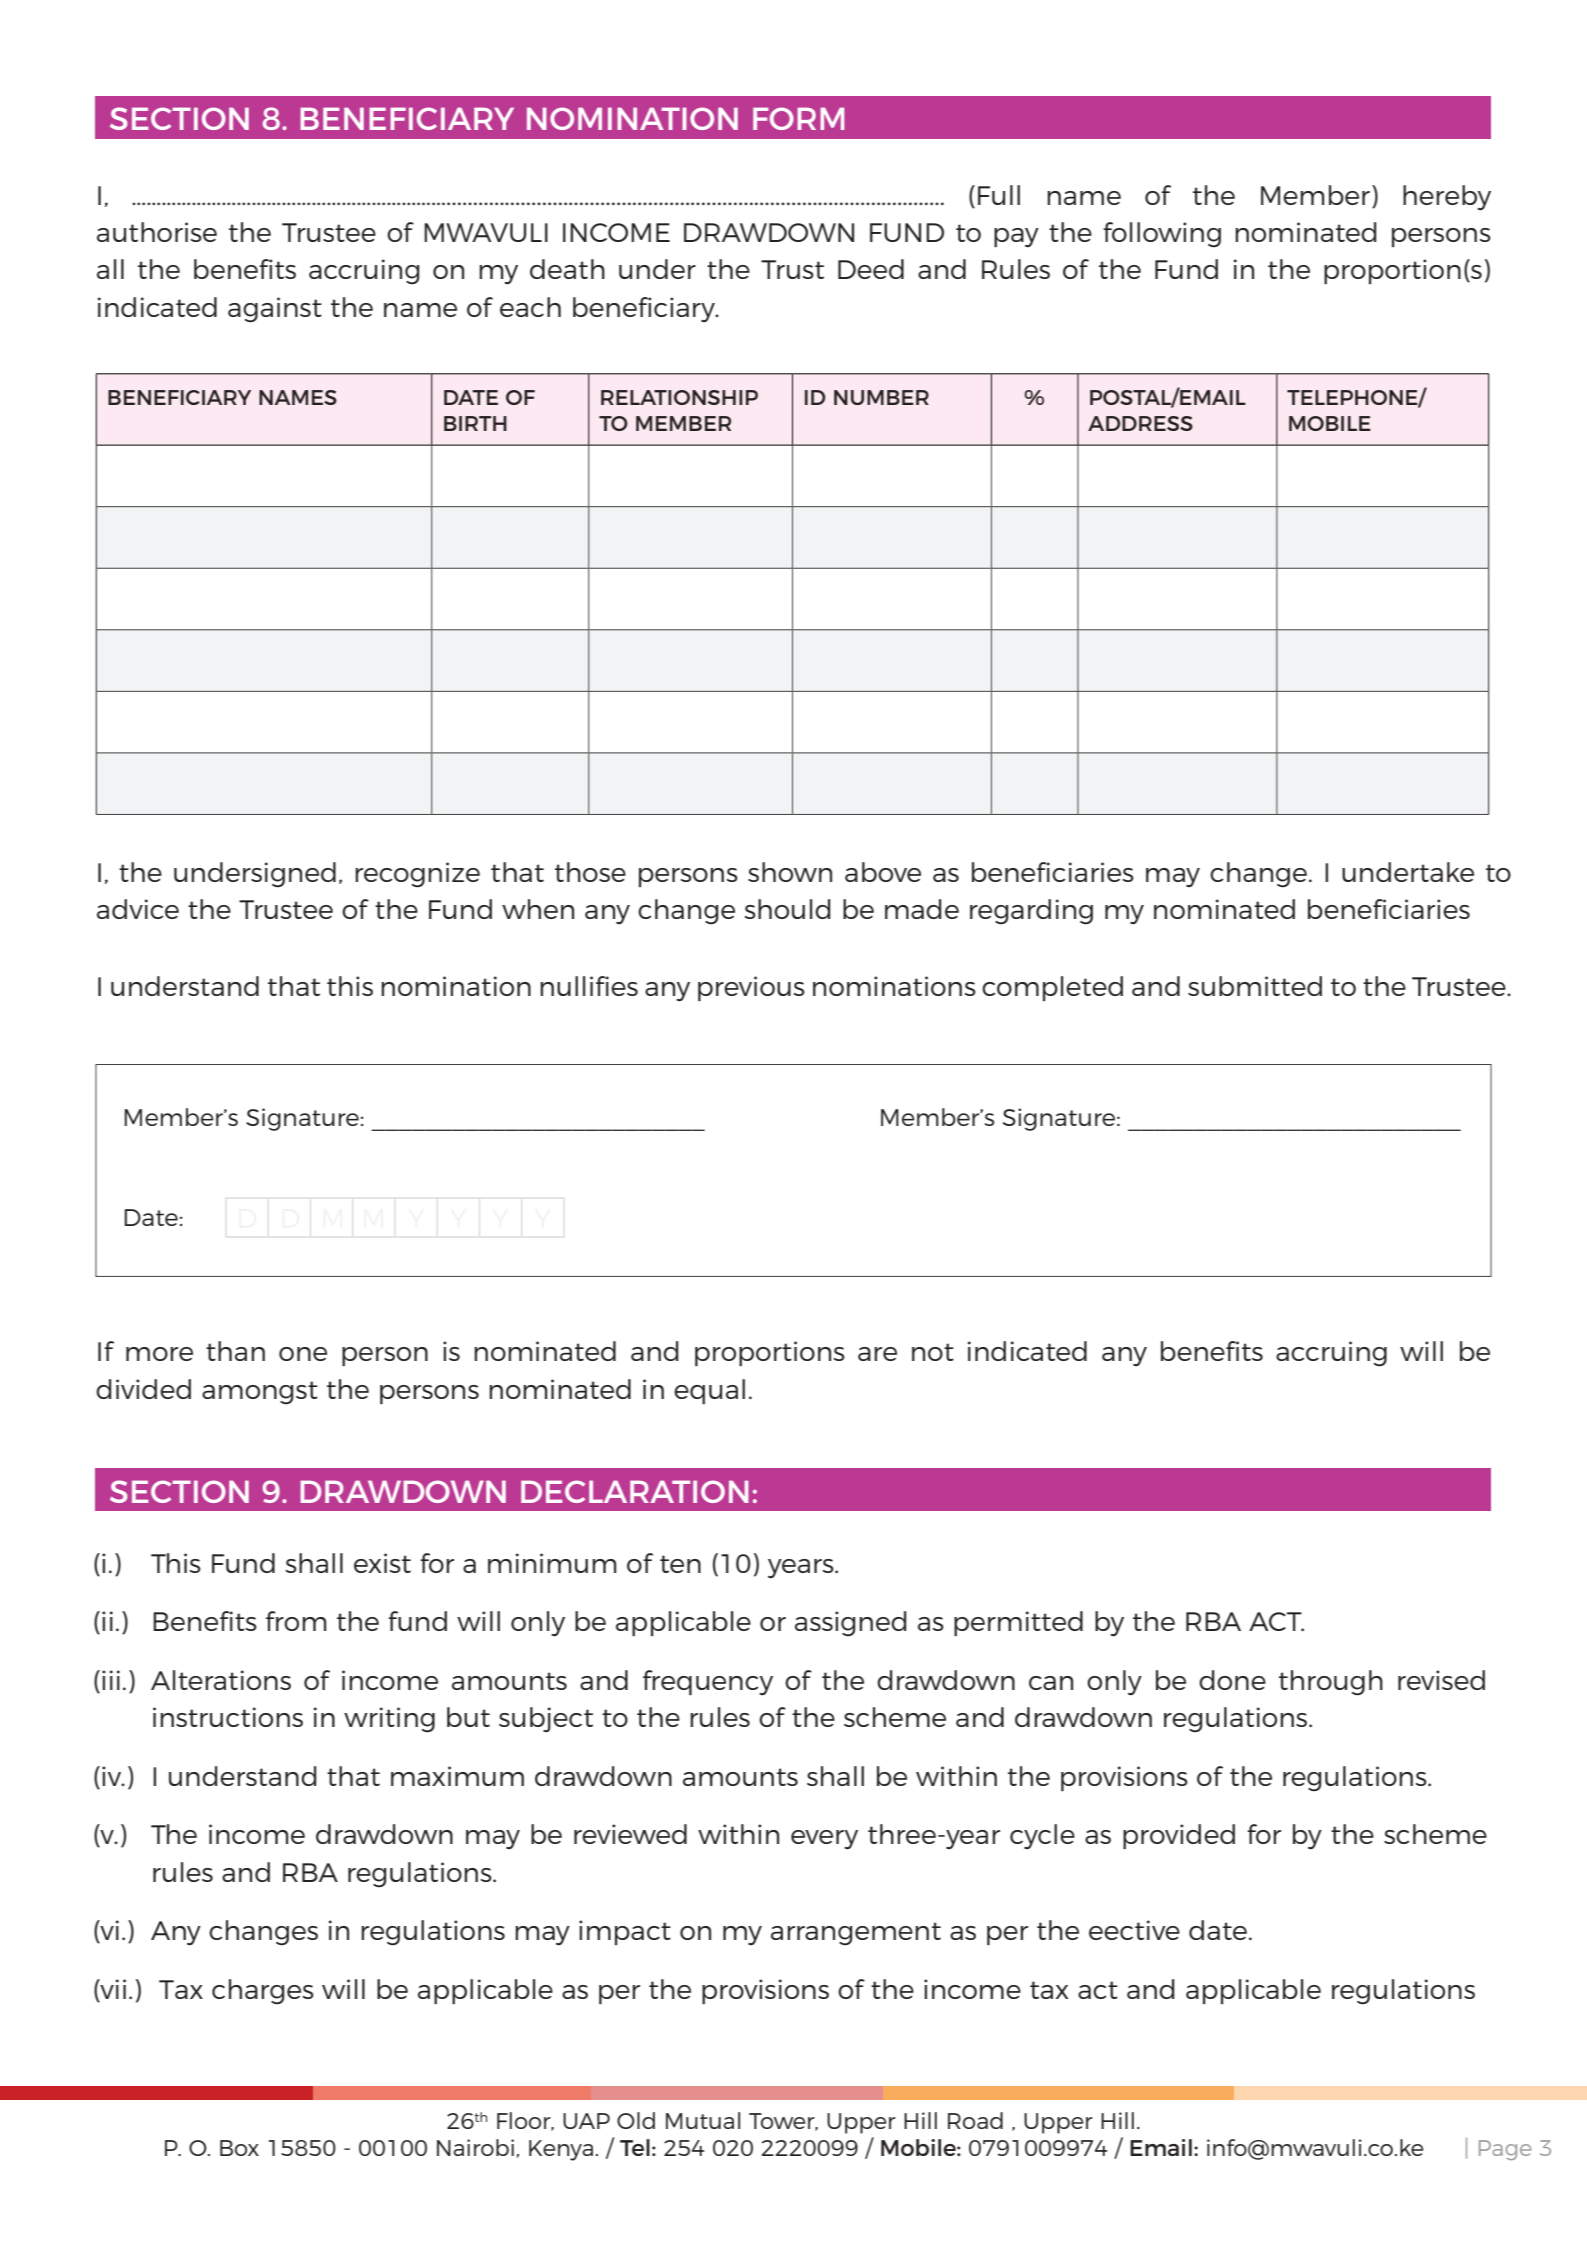 The height and width of the screenshot is (2244, 1587). I want to click on hereby, so click(1447, 198).
